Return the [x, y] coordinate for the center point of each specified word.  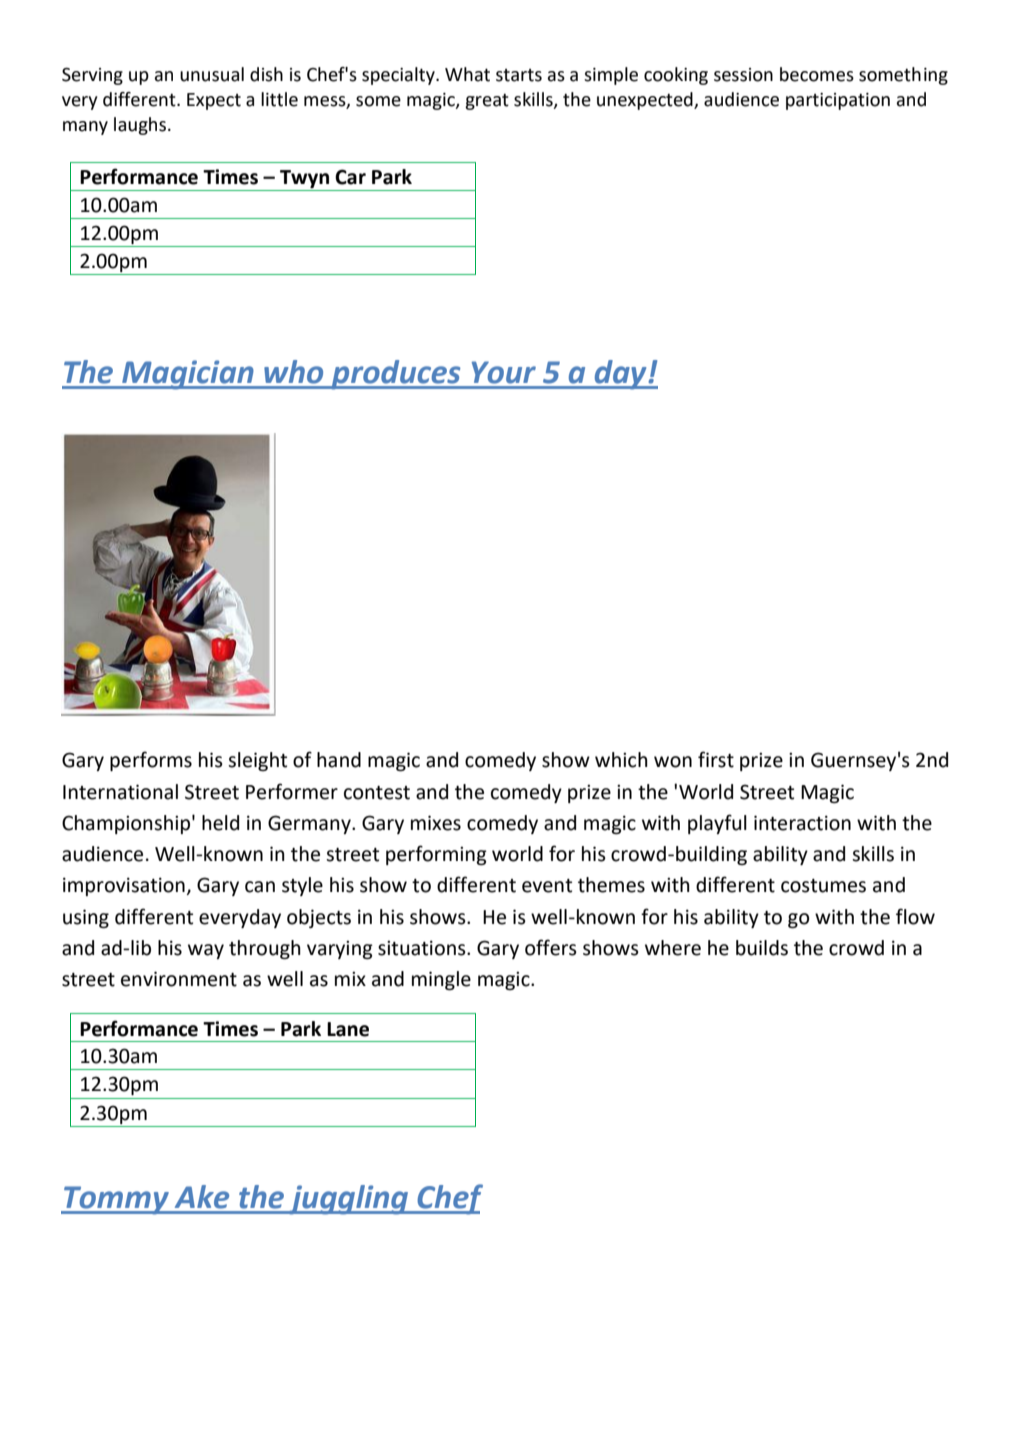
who [293, 372]
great [487, 102]
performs [151, 761]
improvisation [124, 886]
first [716, 759]
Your [504, 372]
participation [838, 101]
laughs [141, 126]
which [621, 760]
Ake [202, 1197]
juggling [349, 1200]
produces [396, 375]
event [547, 886]
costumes [823, 886]
